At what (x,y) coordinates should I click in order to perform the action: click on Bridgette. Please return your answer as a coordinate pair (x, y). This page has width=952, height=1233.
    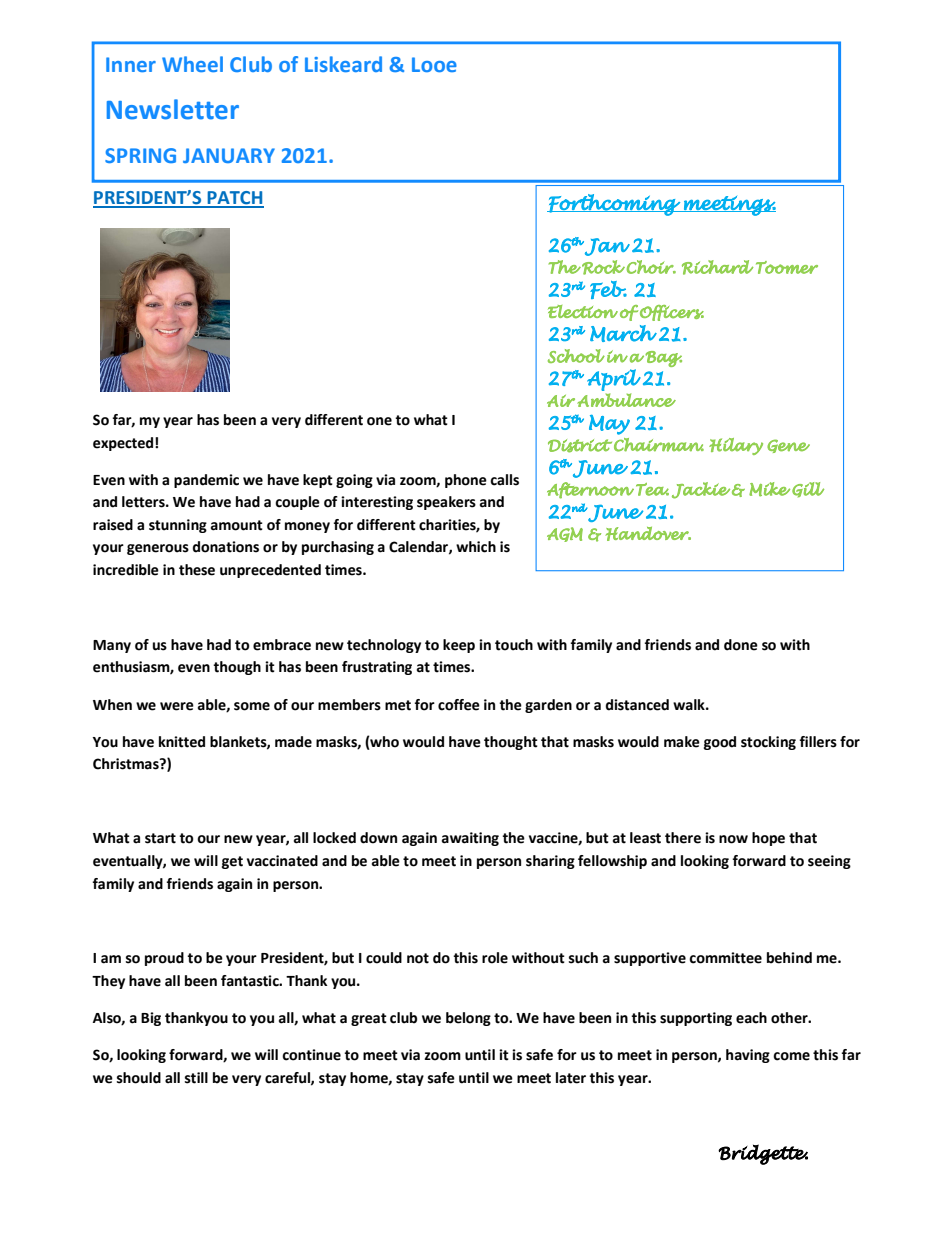
    Looking at the image, I should click on (763, 1154).
